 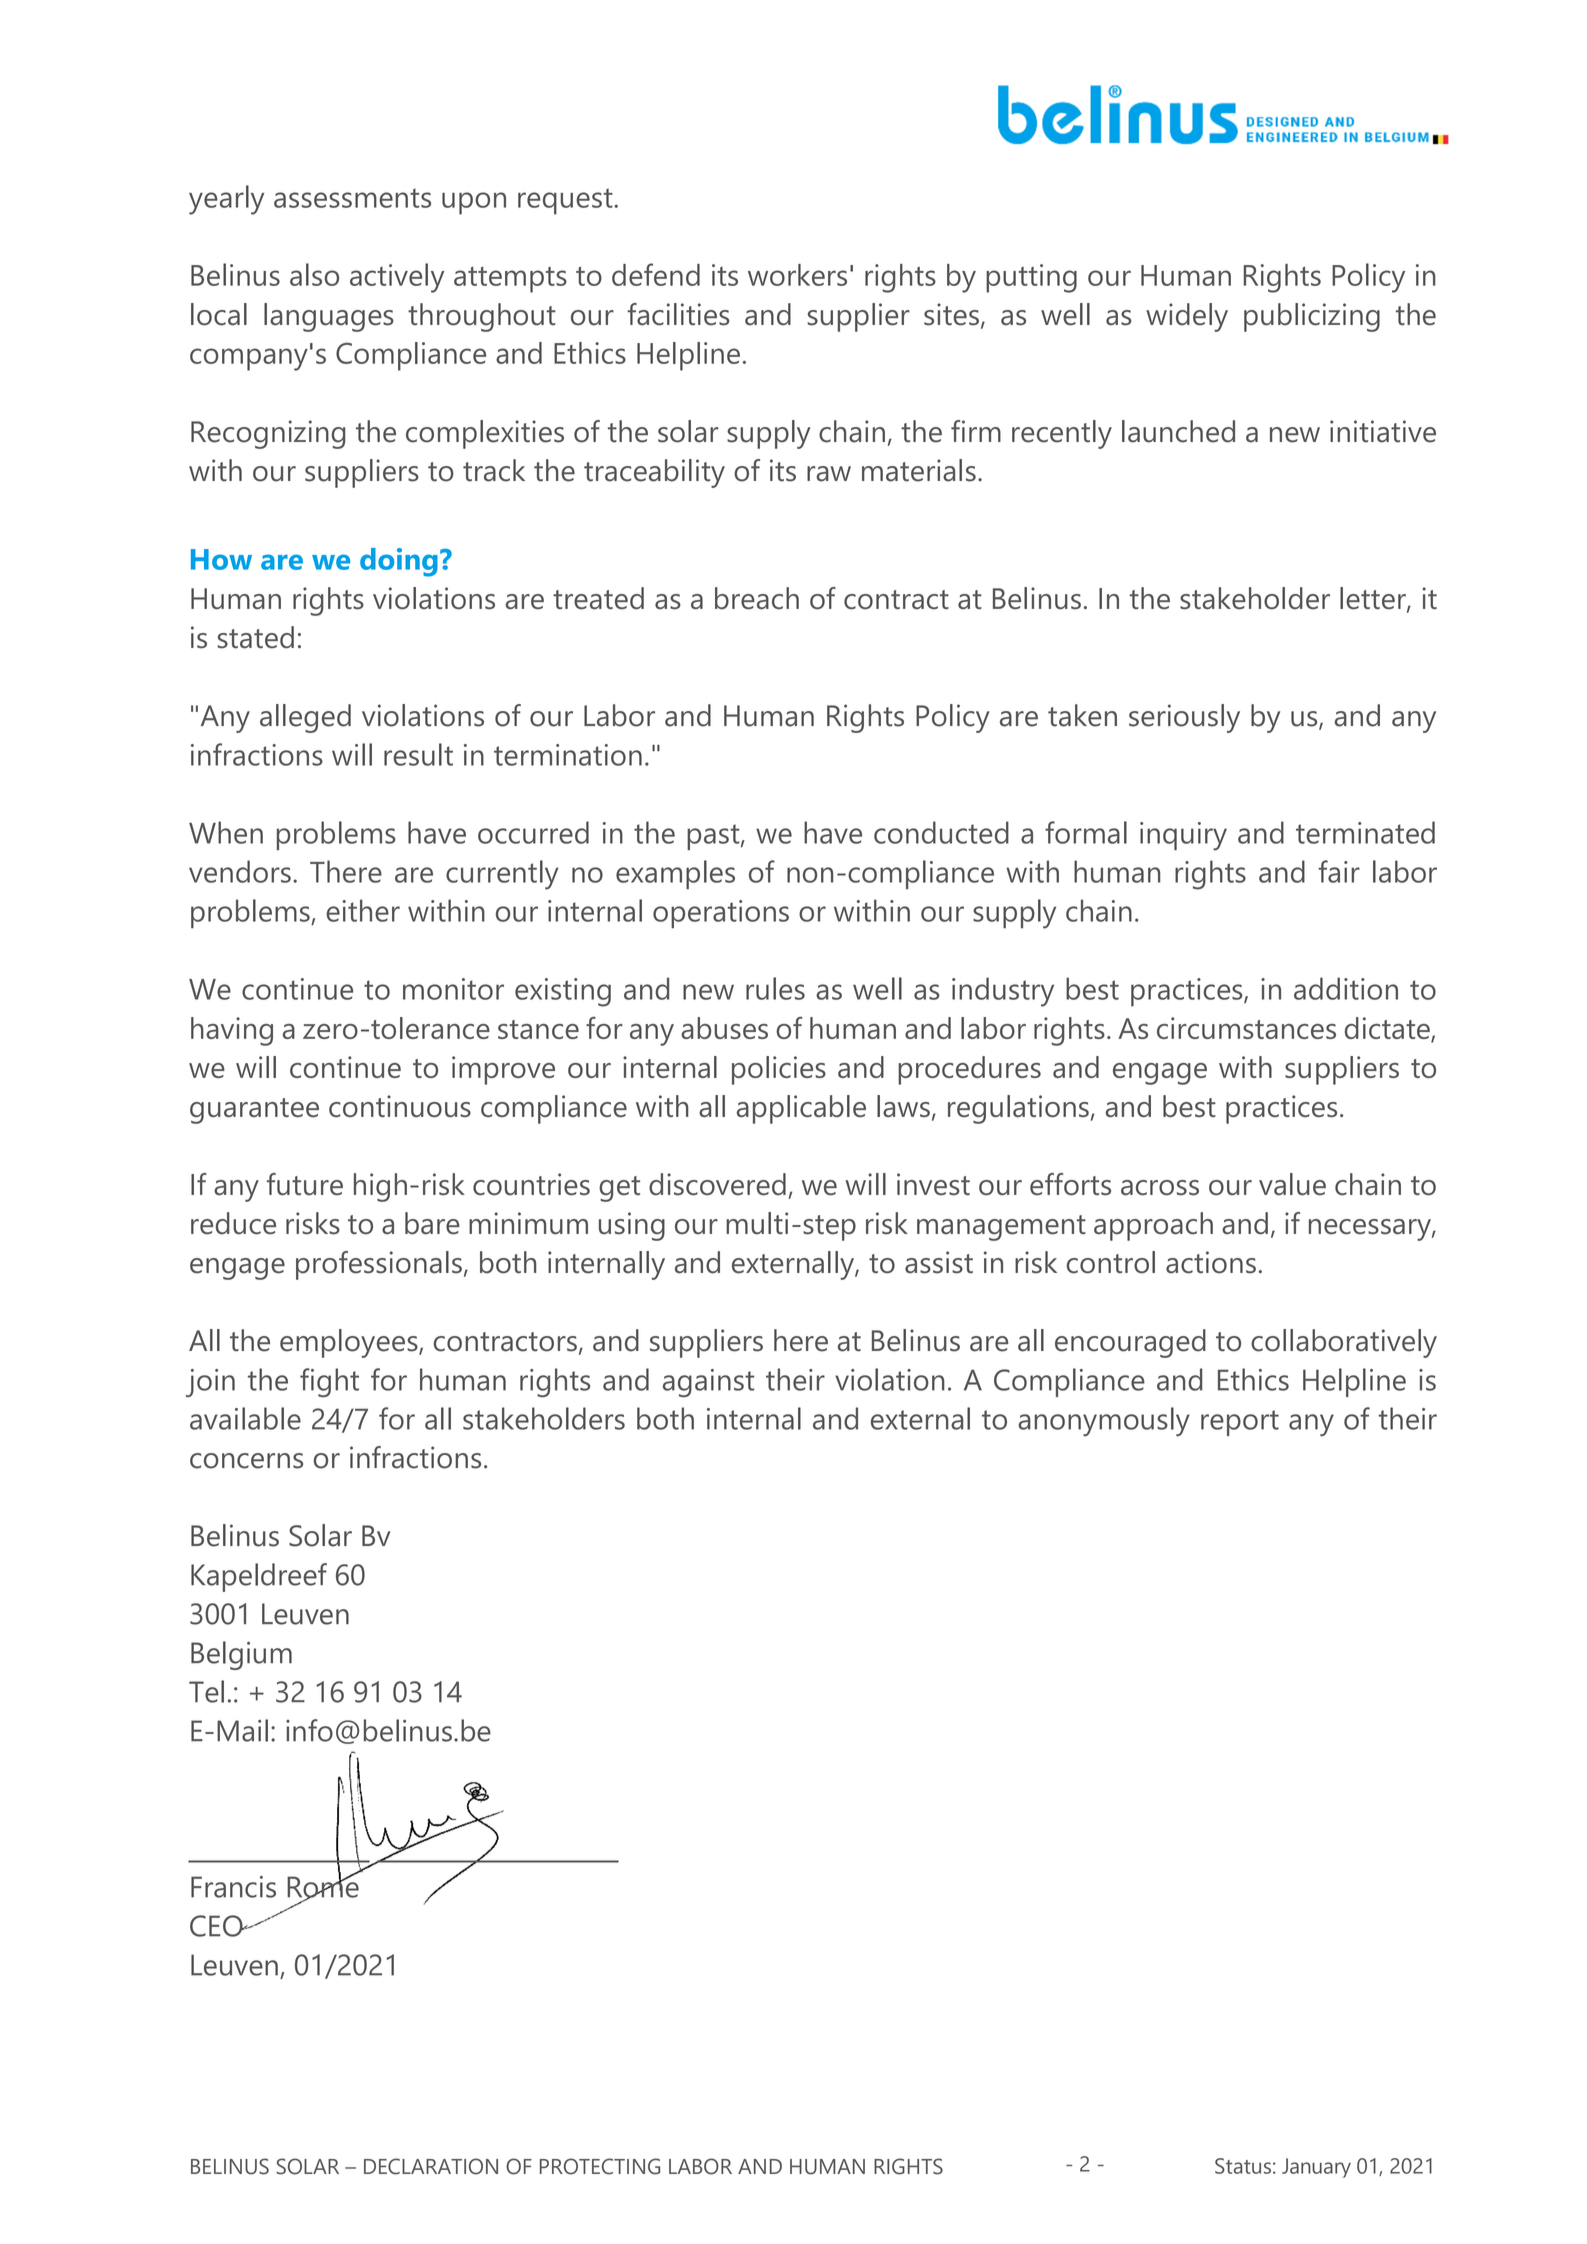 I want to click on report, so click(x=1240, y=1423).
